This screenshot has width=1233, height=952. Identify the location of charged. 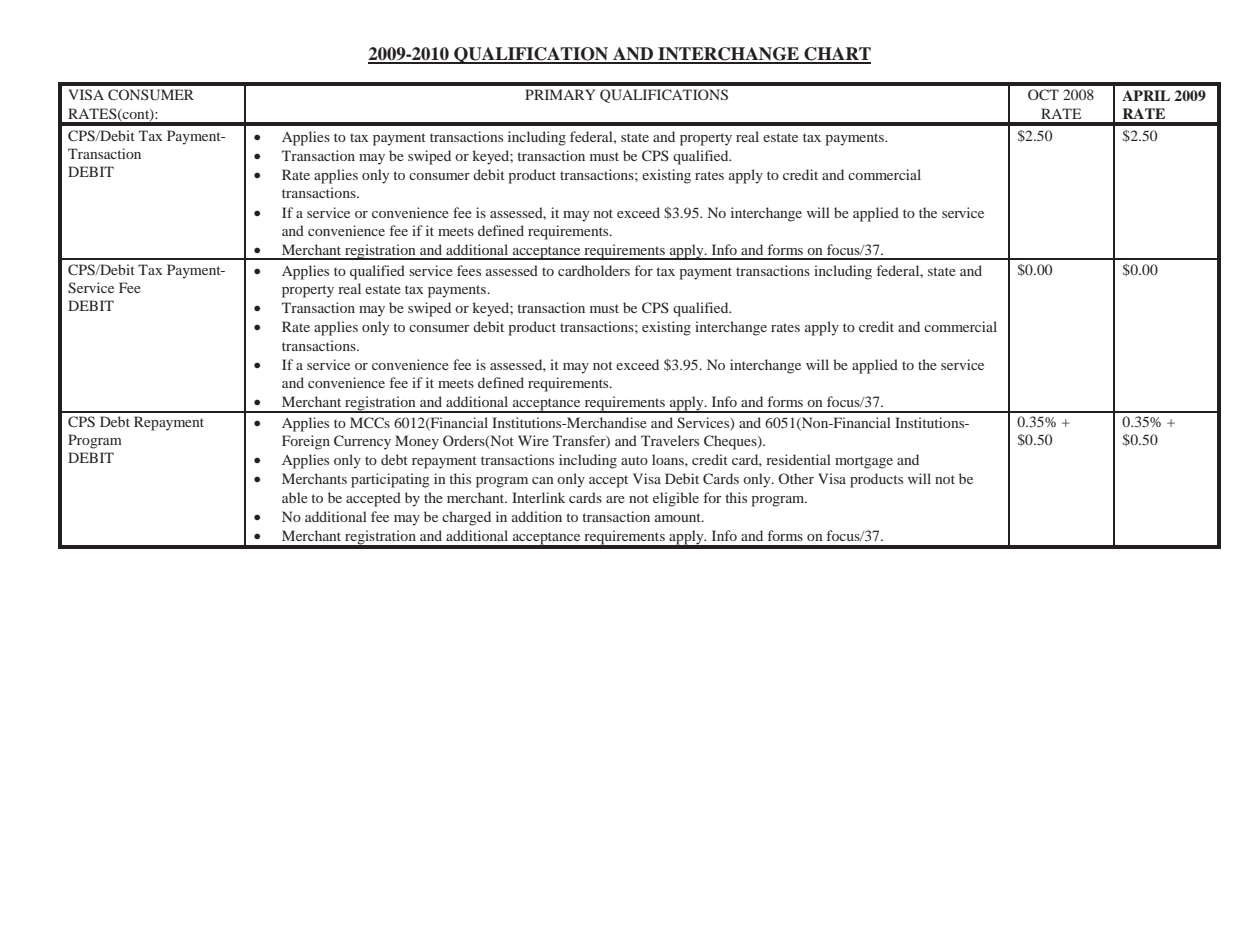
(466, 518).
